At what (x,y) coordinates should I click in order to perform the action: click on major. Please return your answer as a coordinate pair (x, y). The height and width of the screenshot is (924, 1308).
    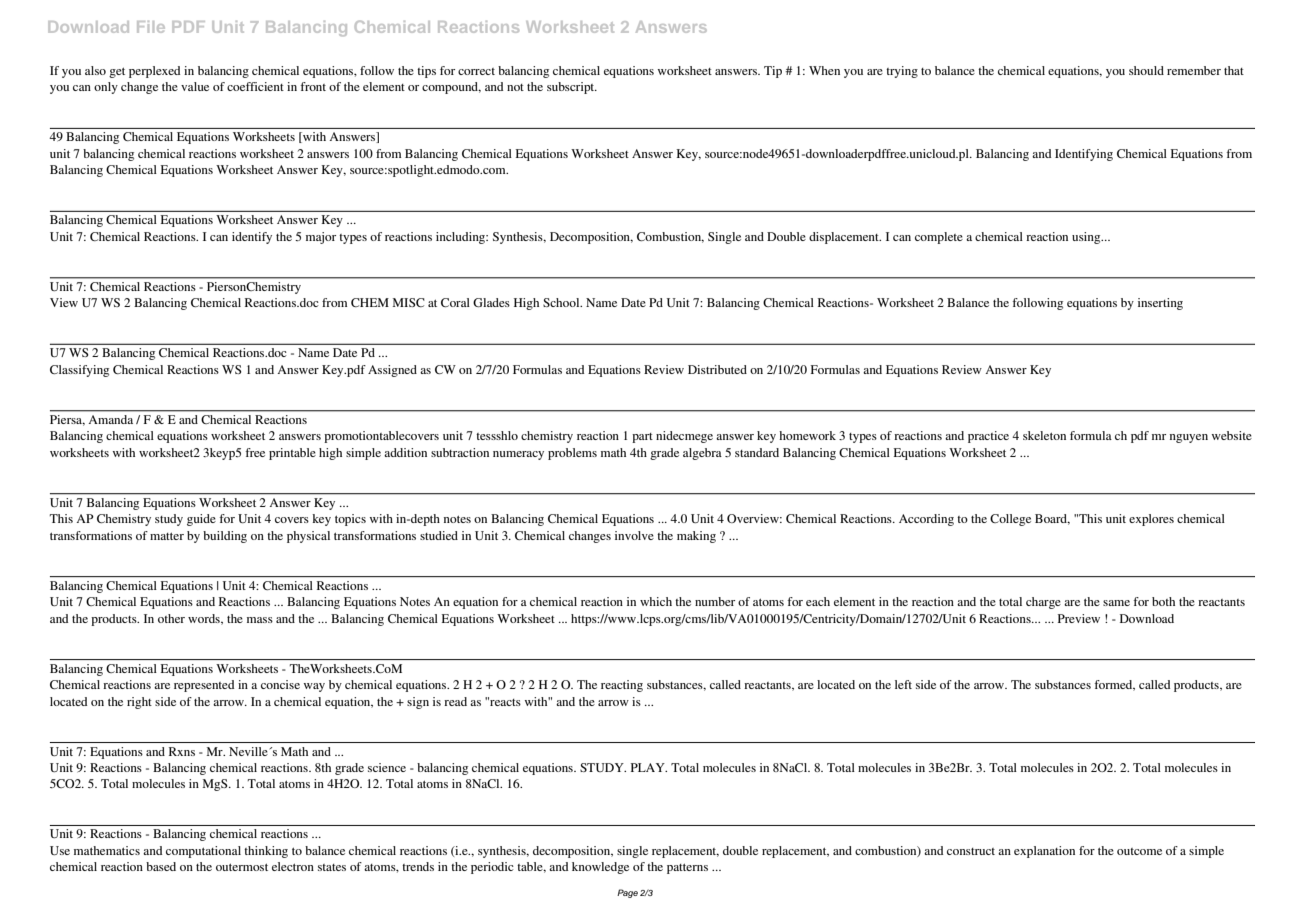
    Looking at the image, I should click on (321, 238).
